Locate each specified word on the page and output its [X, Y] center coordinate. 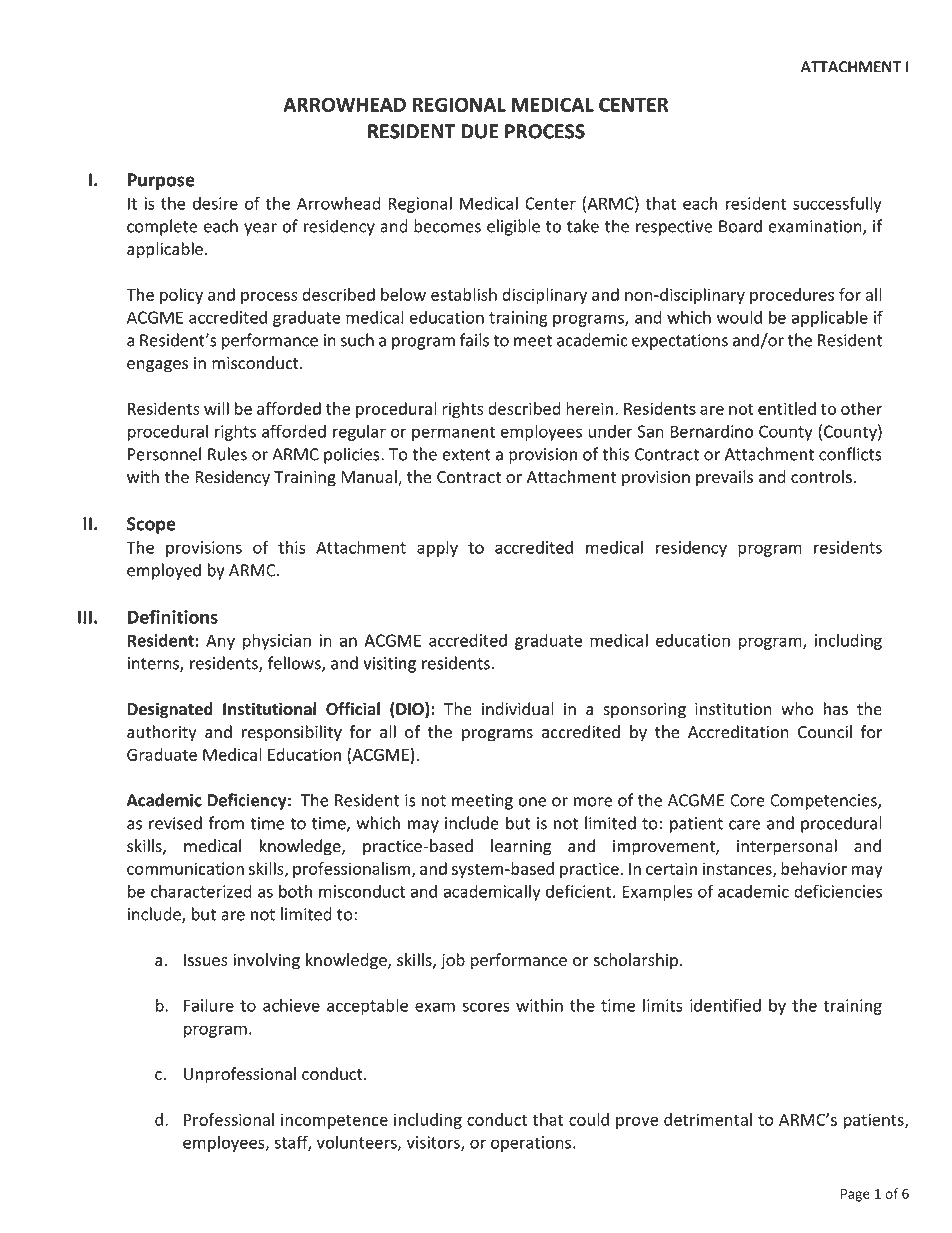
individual [517, 709]
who [797, 708]
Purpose [161, 181]
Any [220, 642]
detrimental [708, 1119]
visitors [434, 1143]
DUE [479, 131]
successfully [837, 204]
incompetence [334, 1121]
